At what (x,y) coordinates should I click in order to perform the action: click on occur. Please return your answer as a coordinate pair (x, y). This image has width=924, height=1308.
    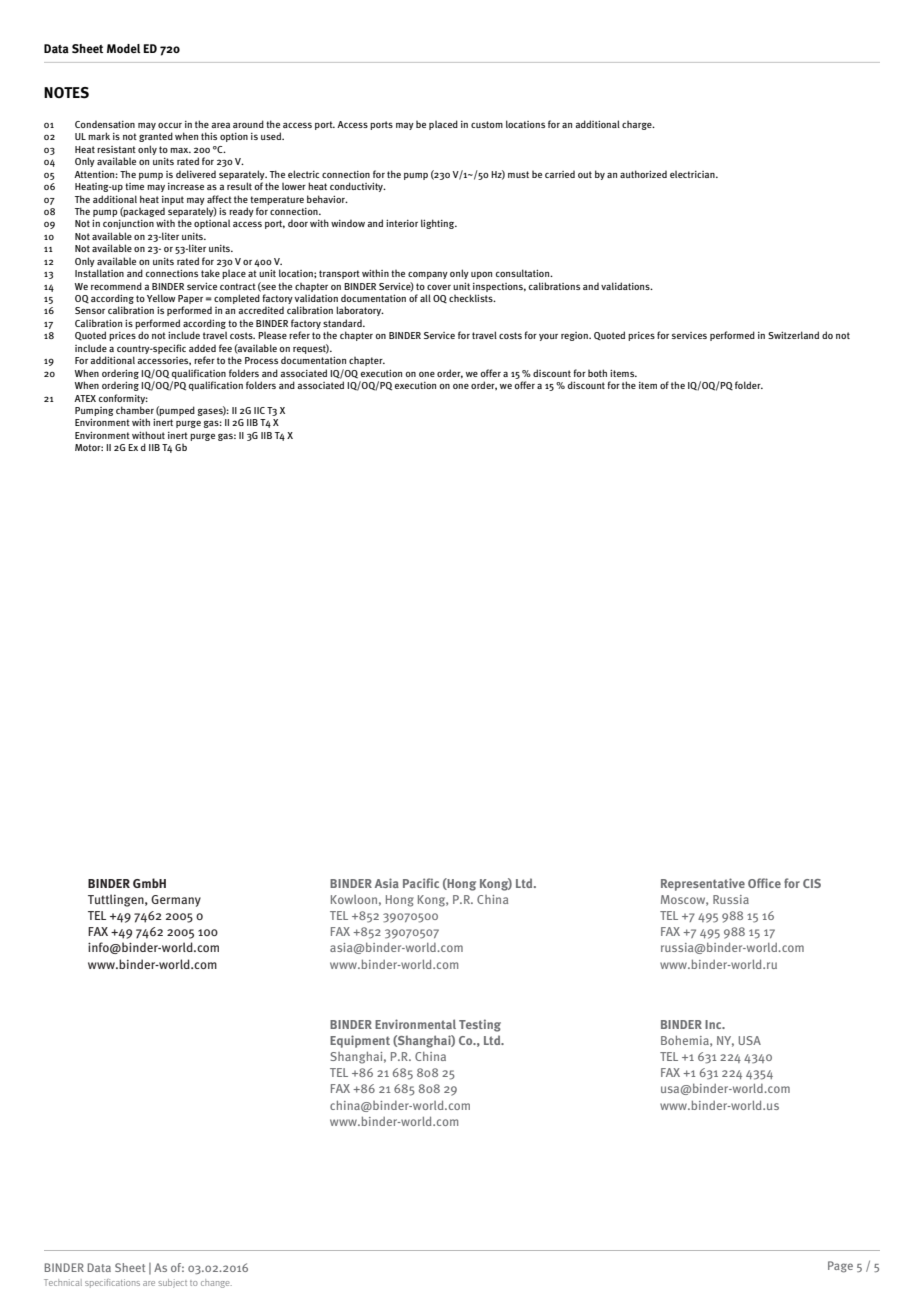
    Looking at the image, I should click on (170, 125).
